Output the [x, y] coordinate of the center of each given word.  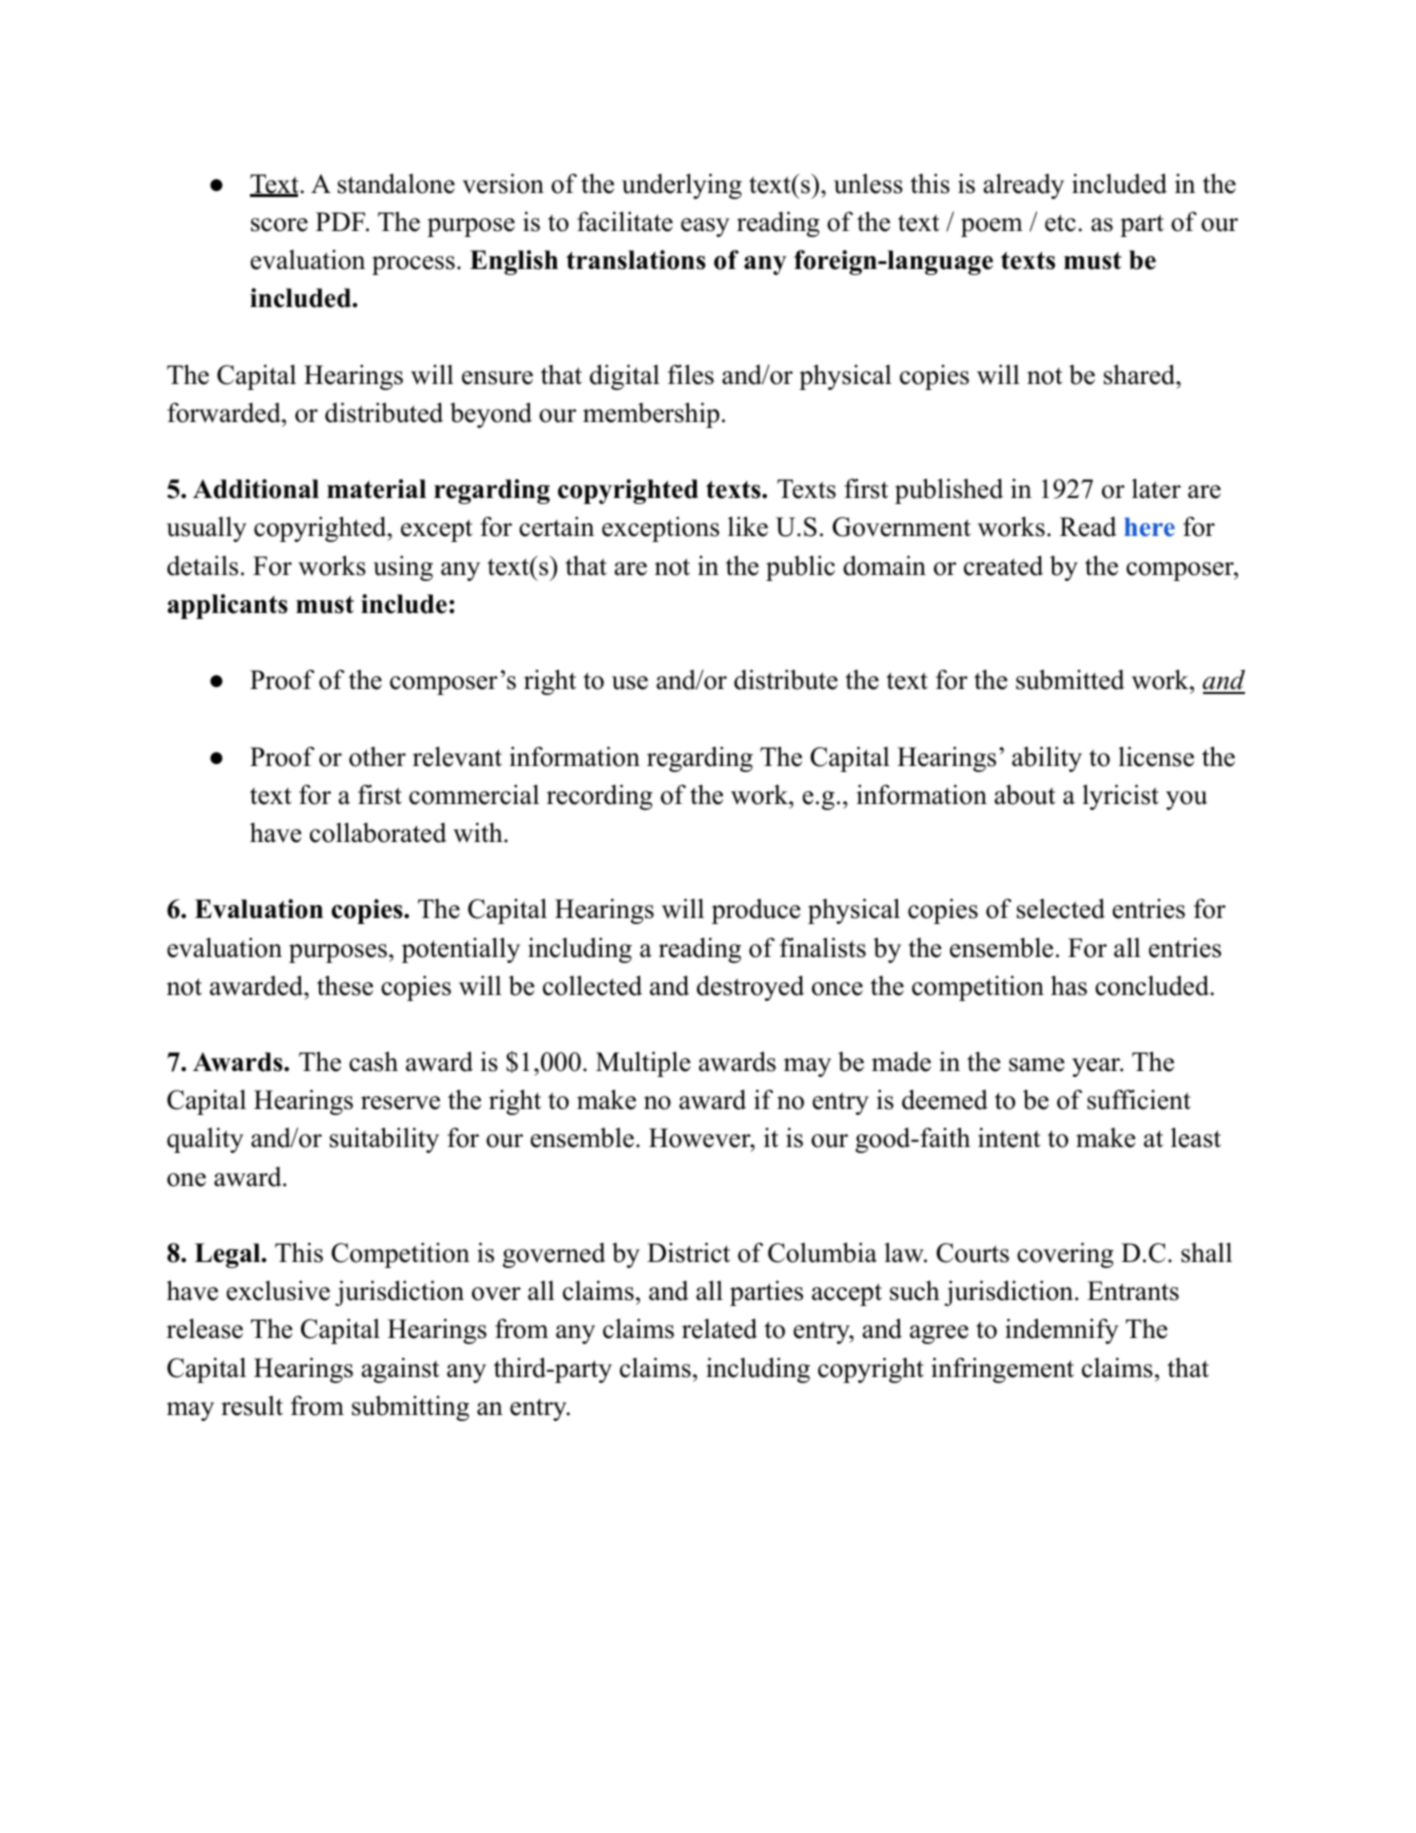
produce [756, 911]
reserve [400, 1103]
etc [1060, 223]
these [345, 985]
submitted [1070, 679]
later [1156, 488]
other [377, 757]
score [279, 225]
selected [1061, 908]
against [400, 1370]
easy [705, 227]
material [376, 489]
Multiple [643, 1064]
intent [1009, 1137]
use [630, 683]
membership [651, 415]
